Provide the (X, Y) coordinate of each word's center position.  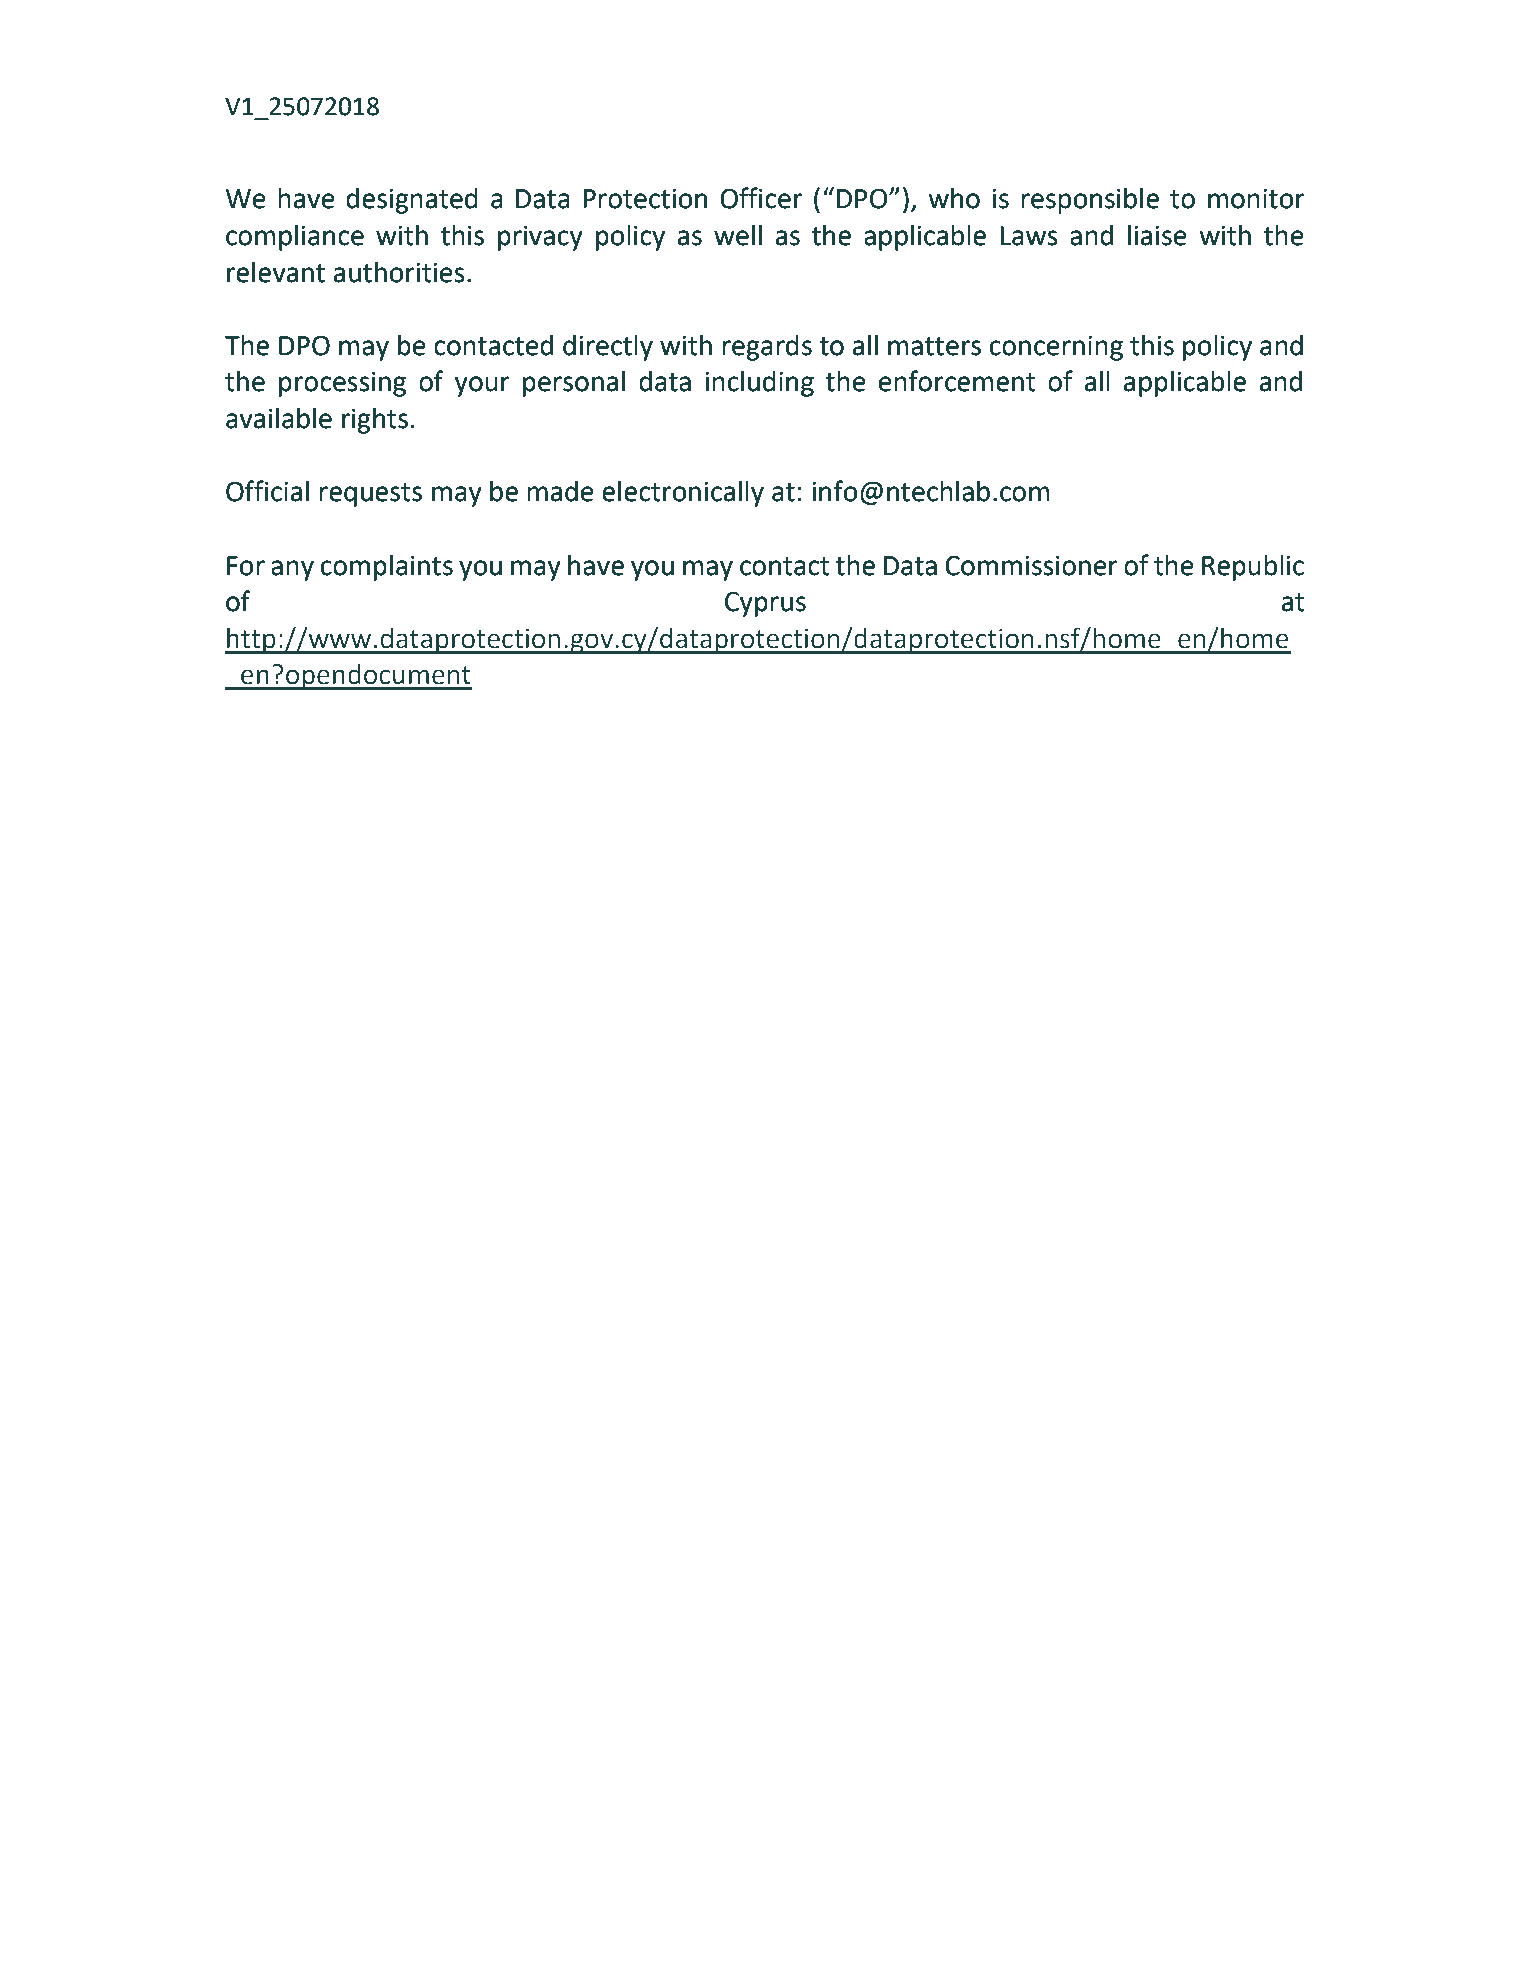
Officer (761, 198)
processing (342, 384)
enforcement (957, 381)
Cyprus (765, 604)
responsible (1090, 201)
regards (767, 348)
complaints (387, 568)
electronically (683, 494)
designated (412, 201)
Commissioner (1031, 565)
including (760, 384)
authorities (399, 272)
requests (370, 495)
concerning (1056, 348)
